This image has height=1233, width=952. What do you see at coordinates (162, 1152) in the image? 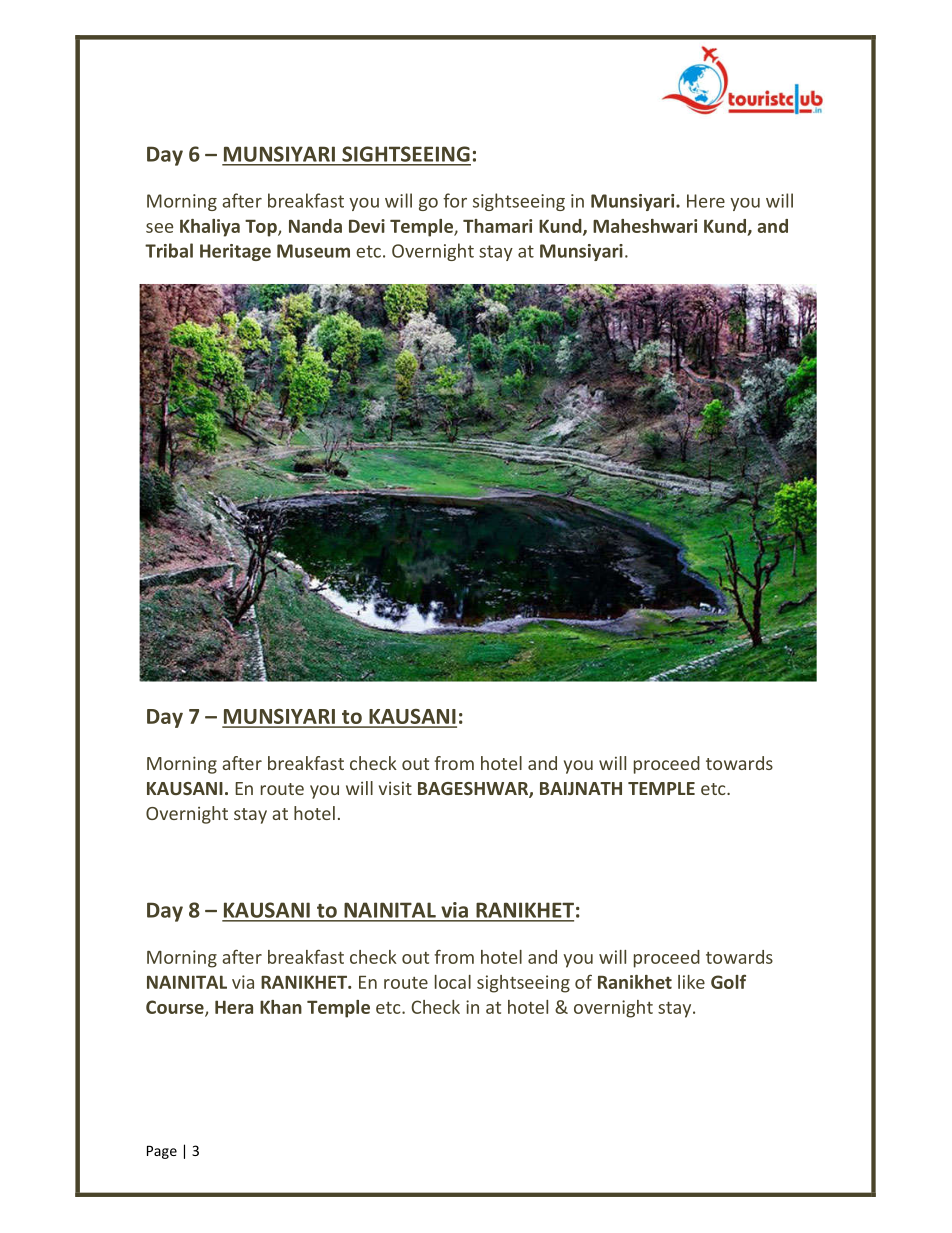
I see `Page` at bounding box center [162, 1152].
